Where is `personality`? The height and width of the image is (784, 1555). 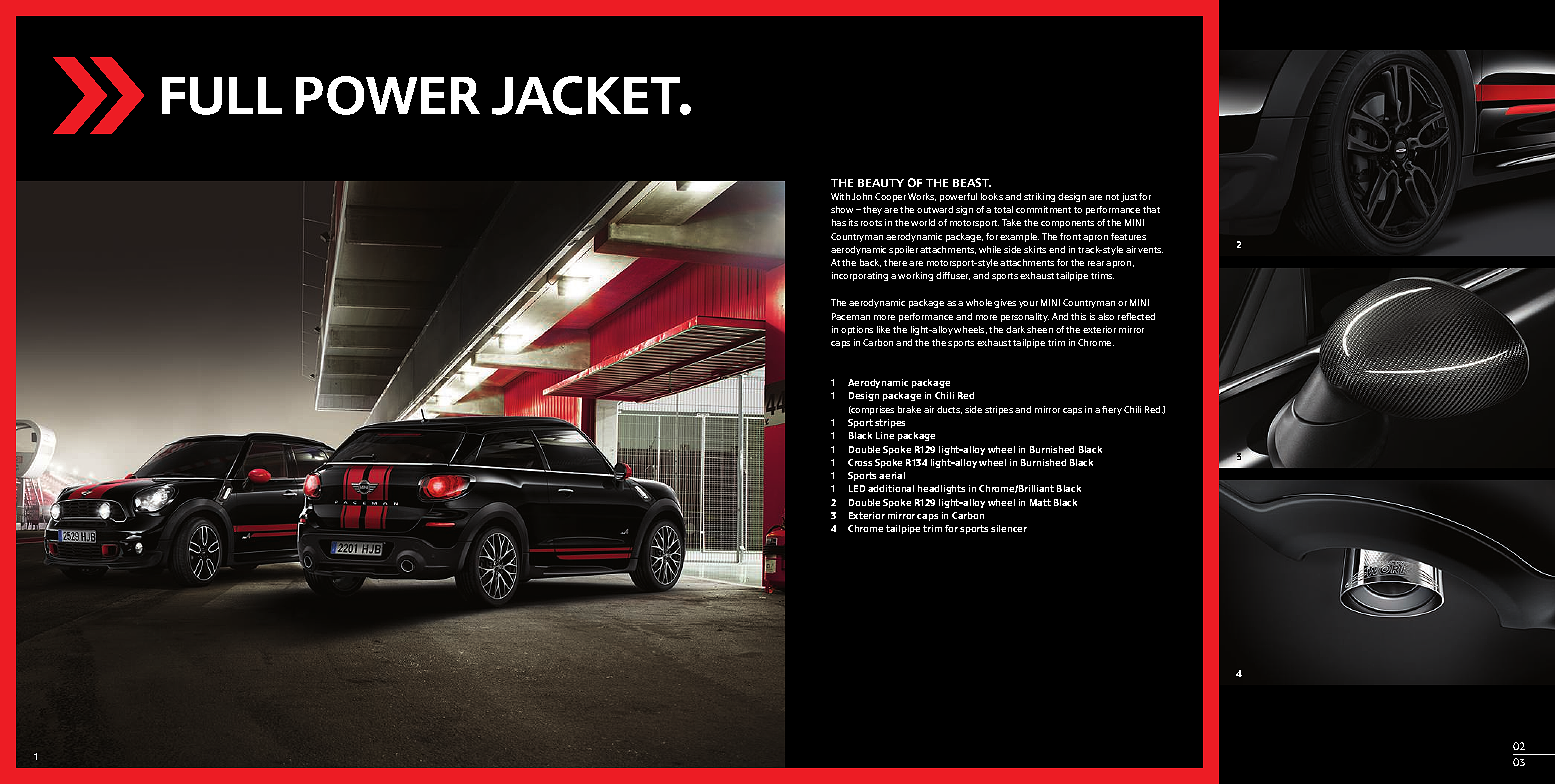
personality is located at coordinates (1025, 317).
